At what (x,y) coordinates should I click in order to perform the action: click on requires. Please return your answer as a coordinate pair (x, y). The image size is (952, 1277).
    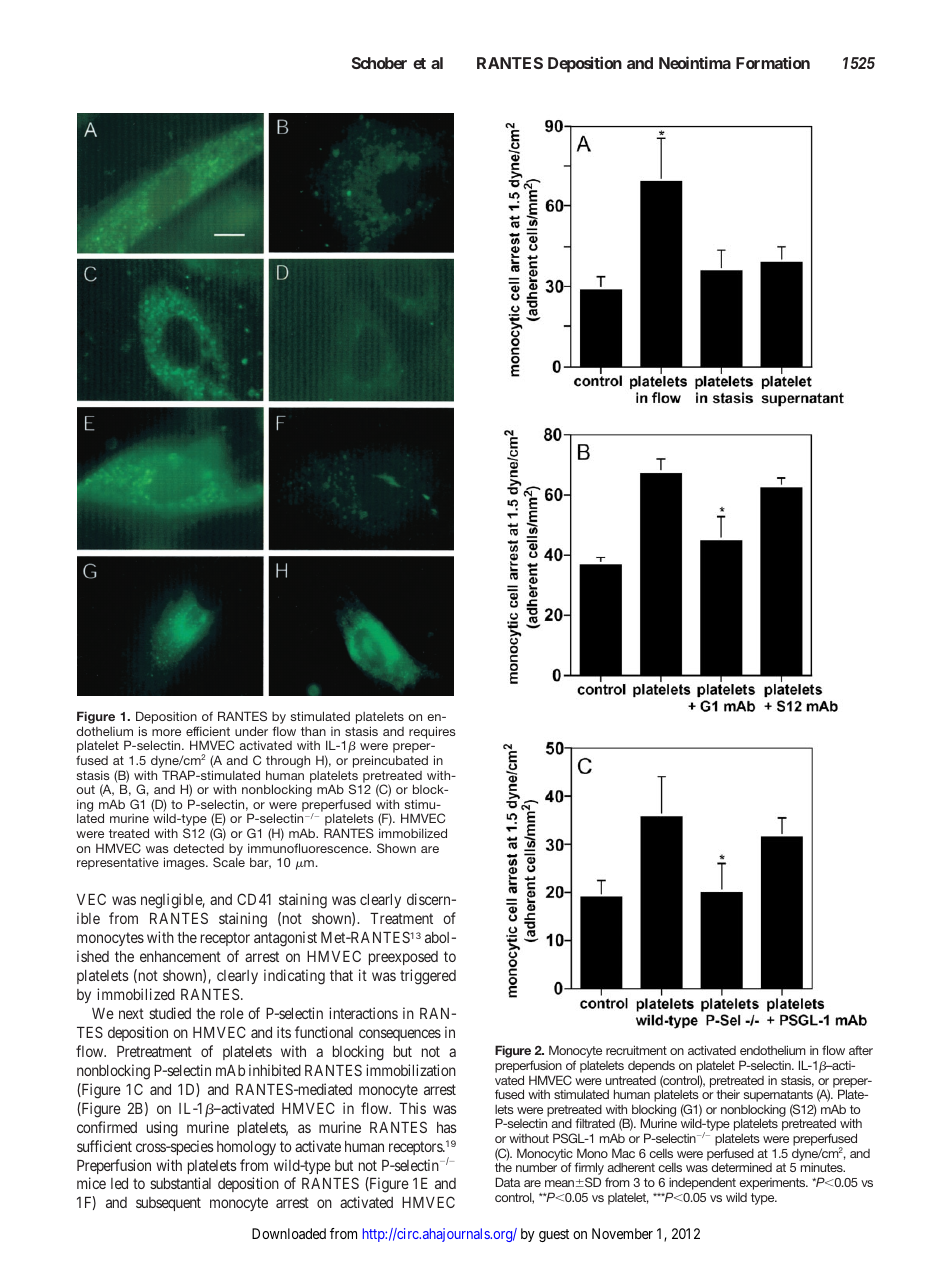
    Looking at the image, I should click on (432, 732).
